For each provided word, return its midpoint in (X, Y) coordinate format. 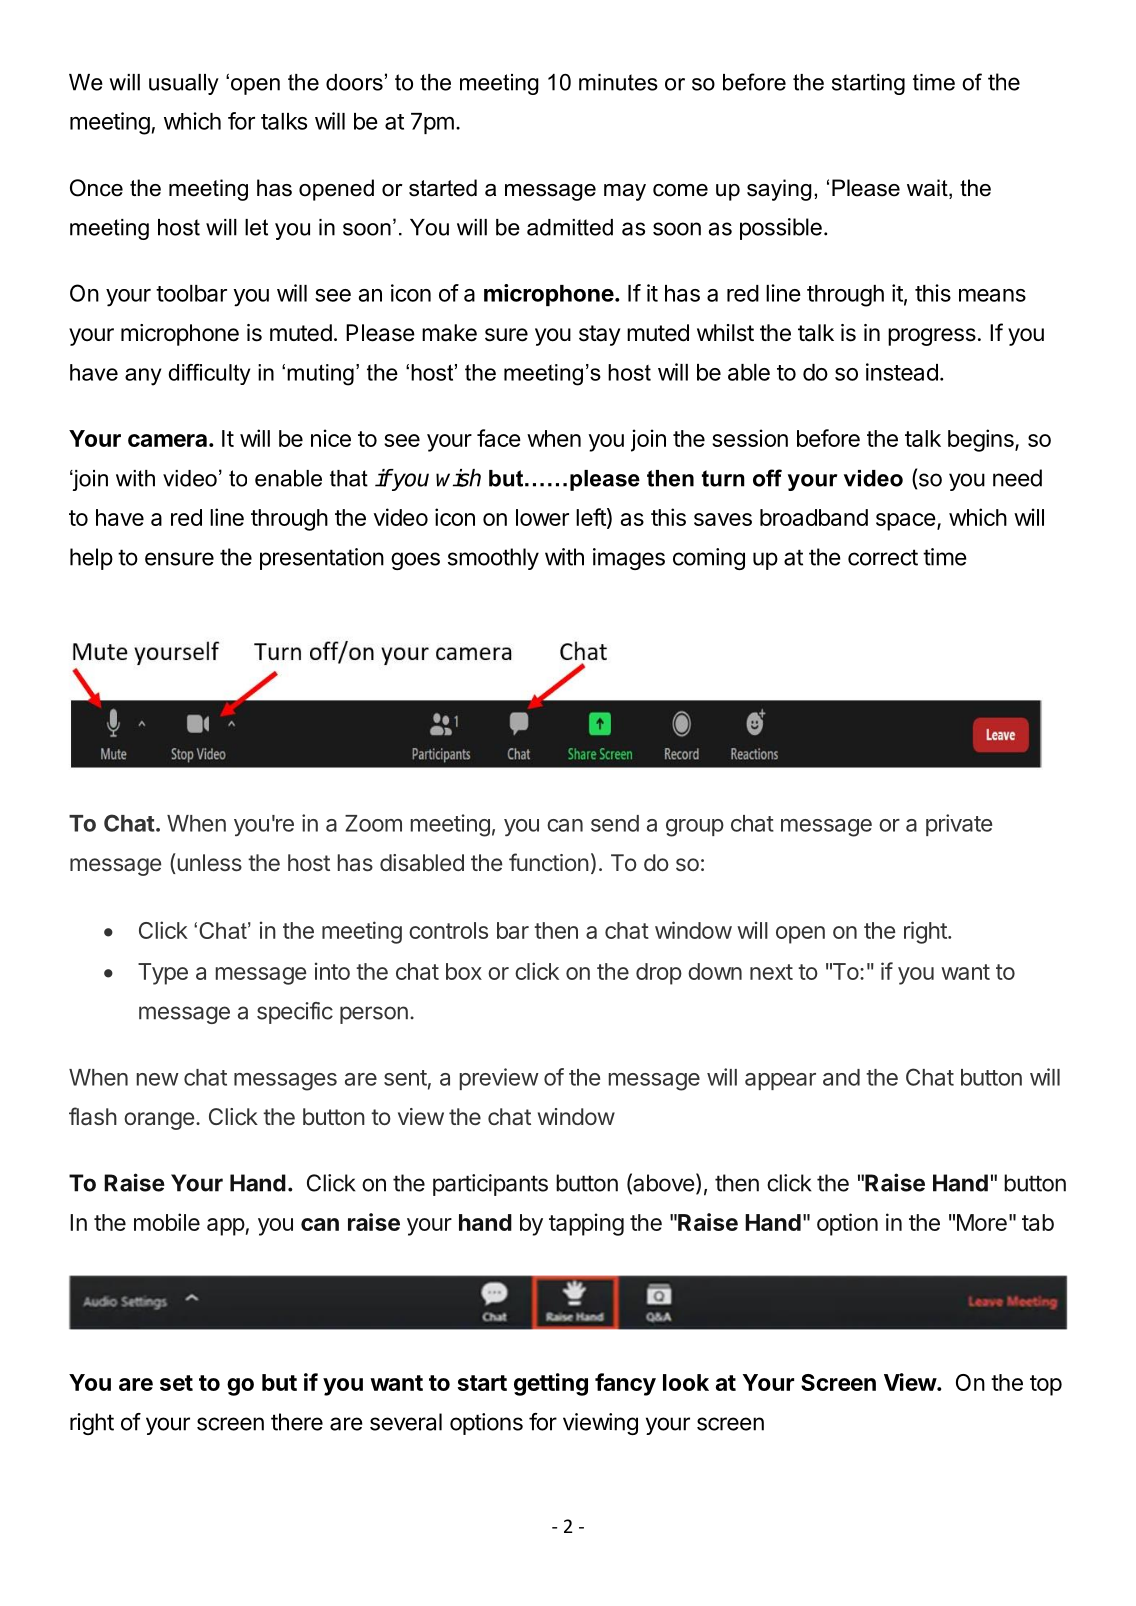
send (615, 823)
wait (928, 189)
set (176, 1383)
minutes (618, 82)
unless (208, 863)
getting (551, 1384)
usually (184, 84)
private (959, 825)
